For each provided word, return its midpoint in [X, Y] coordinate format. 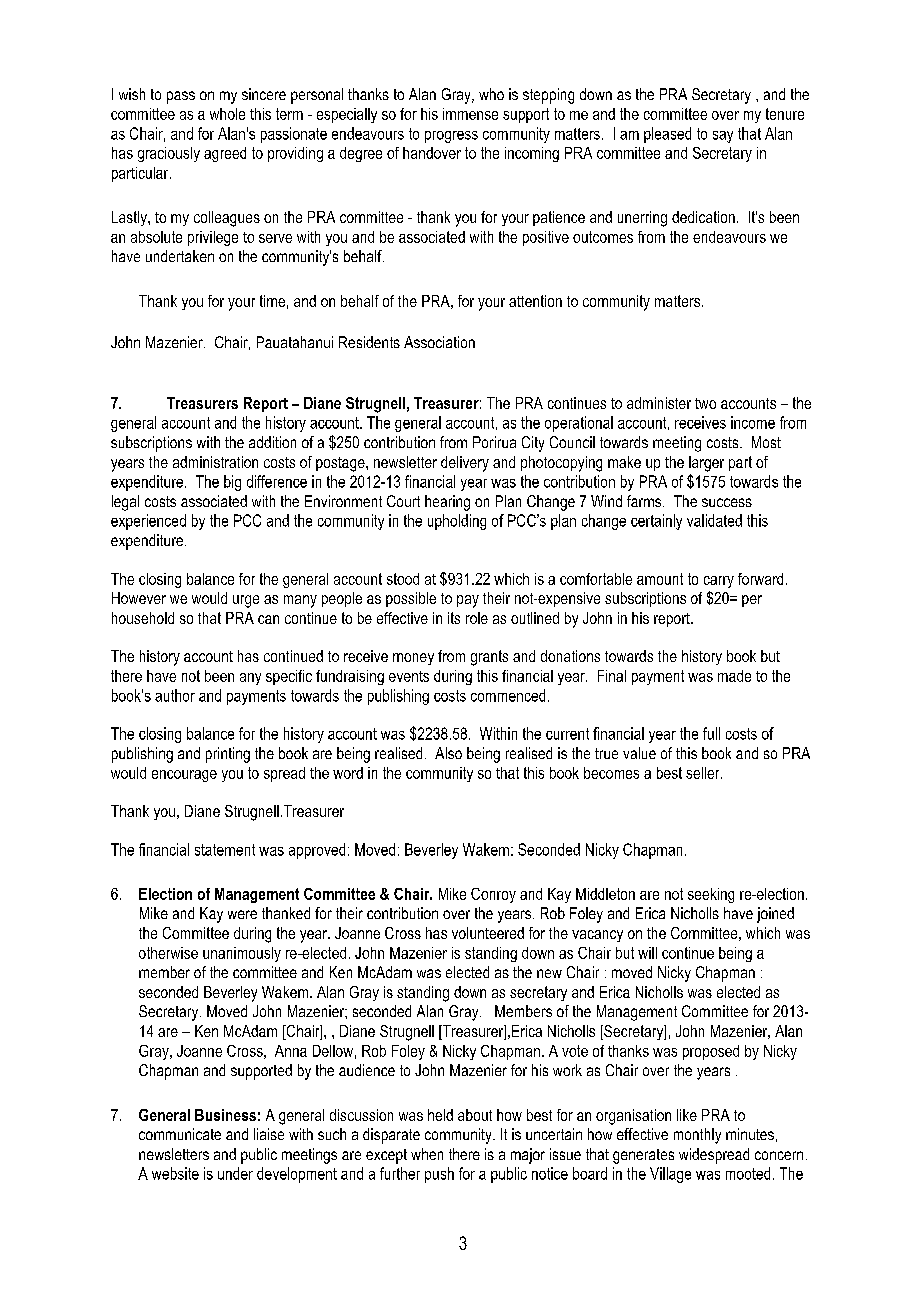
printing [228, 755]
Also [448, 753]
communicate [180, 1134]
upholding [457, 522]
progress [451, 137]
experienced [148, 522]
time [272, 301]
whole [227, 114]
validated [714, 520]
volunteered [488, 933]
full [711, 733]
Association [439, 342]
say [723, 137]
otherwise [168, 953]
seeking [711, 895]
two [705, 403]
